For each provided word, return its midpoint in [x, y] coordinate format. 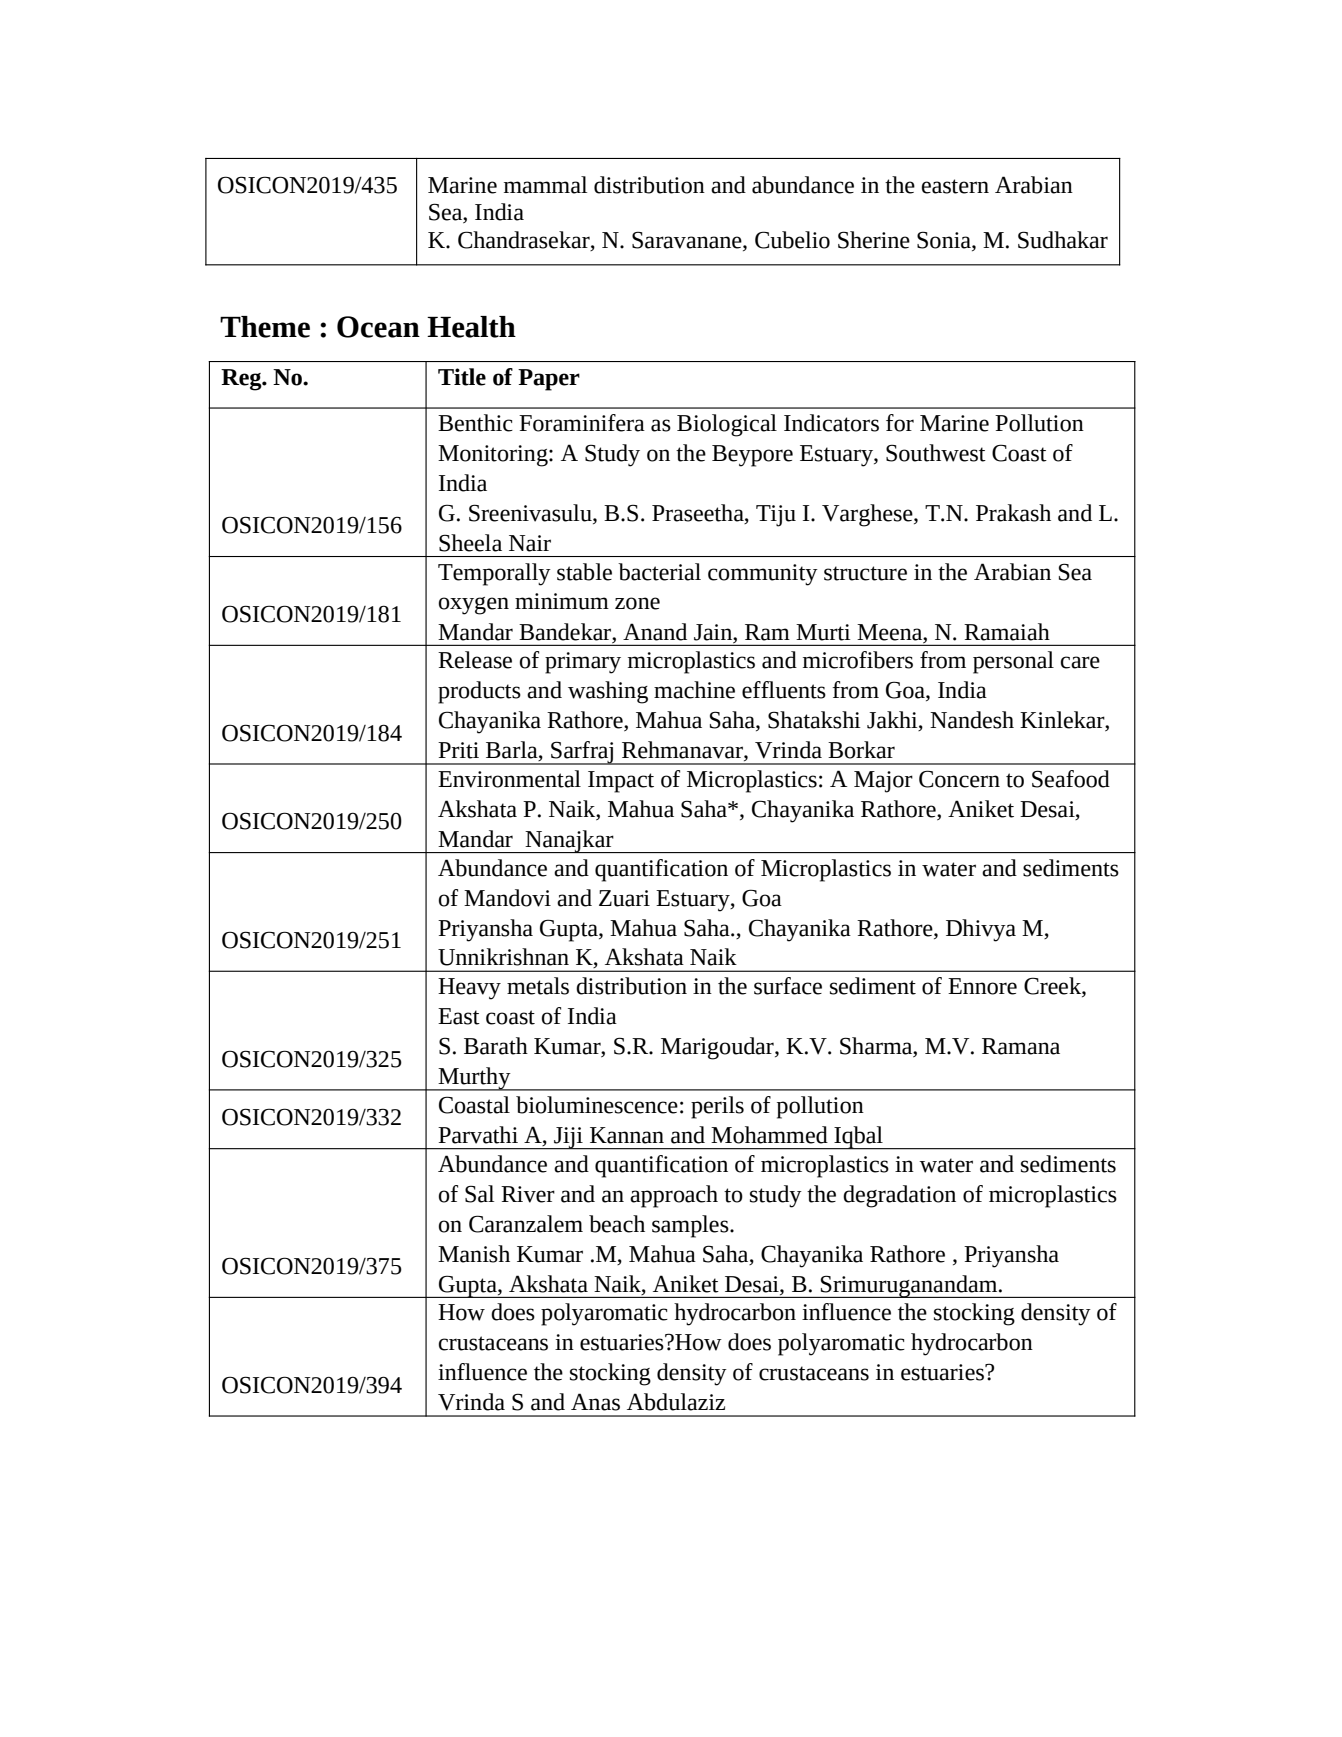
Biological [727, 425]
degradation [899, 1196]
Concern [959, 779]
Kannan [627, 1135]
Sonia [945, 241]
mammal [545, 185]
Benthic [475, 423]
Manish [474, 1254]
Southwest [936, 453]
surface [788, 986]
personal [1013, 662]
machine [694, 690]
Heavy [469, 989]
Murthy [474, 1079]
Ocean [378, 327]
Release [475, 660]
